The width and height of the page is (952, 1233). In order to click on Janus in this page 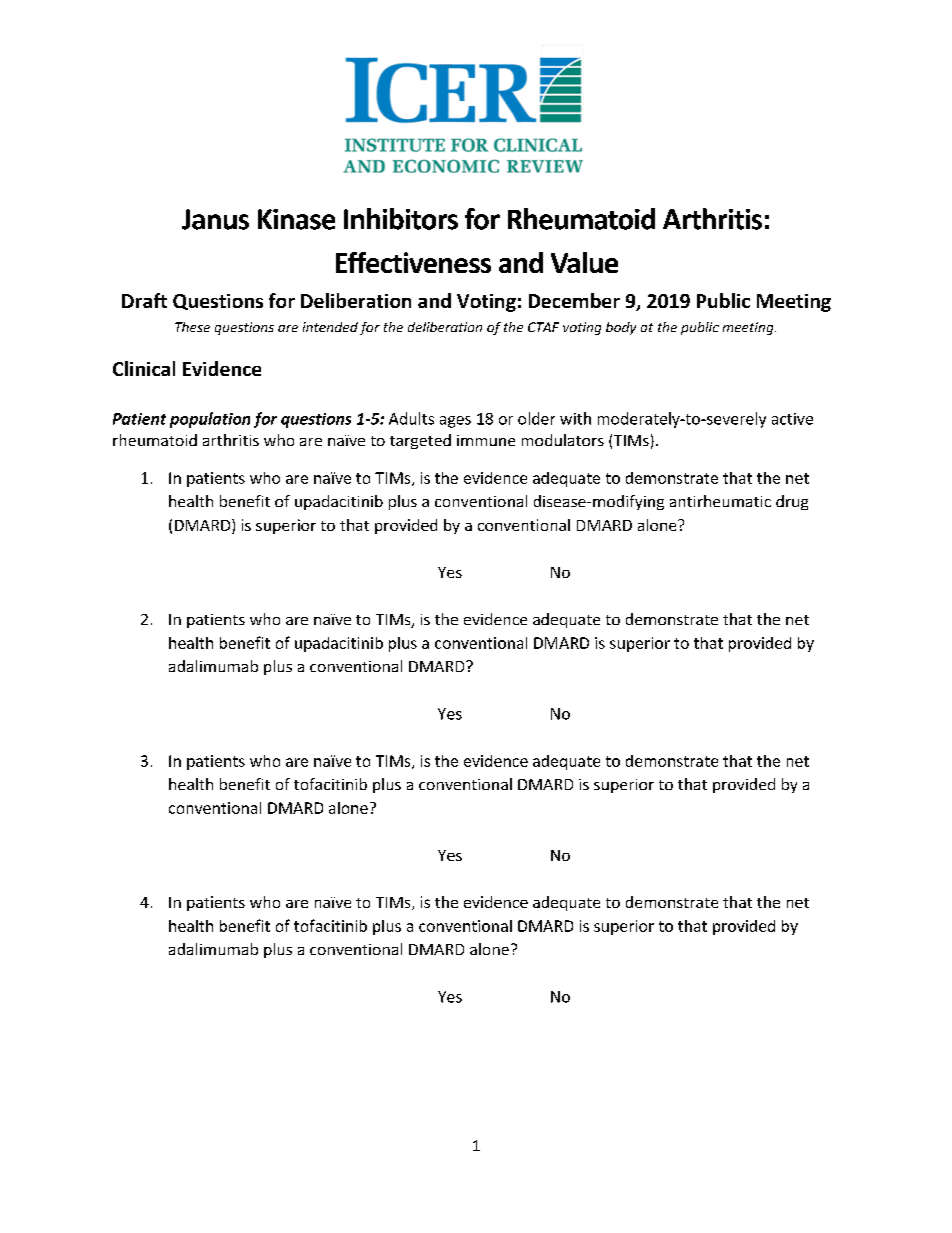, I will do `click(215, 219)`.
